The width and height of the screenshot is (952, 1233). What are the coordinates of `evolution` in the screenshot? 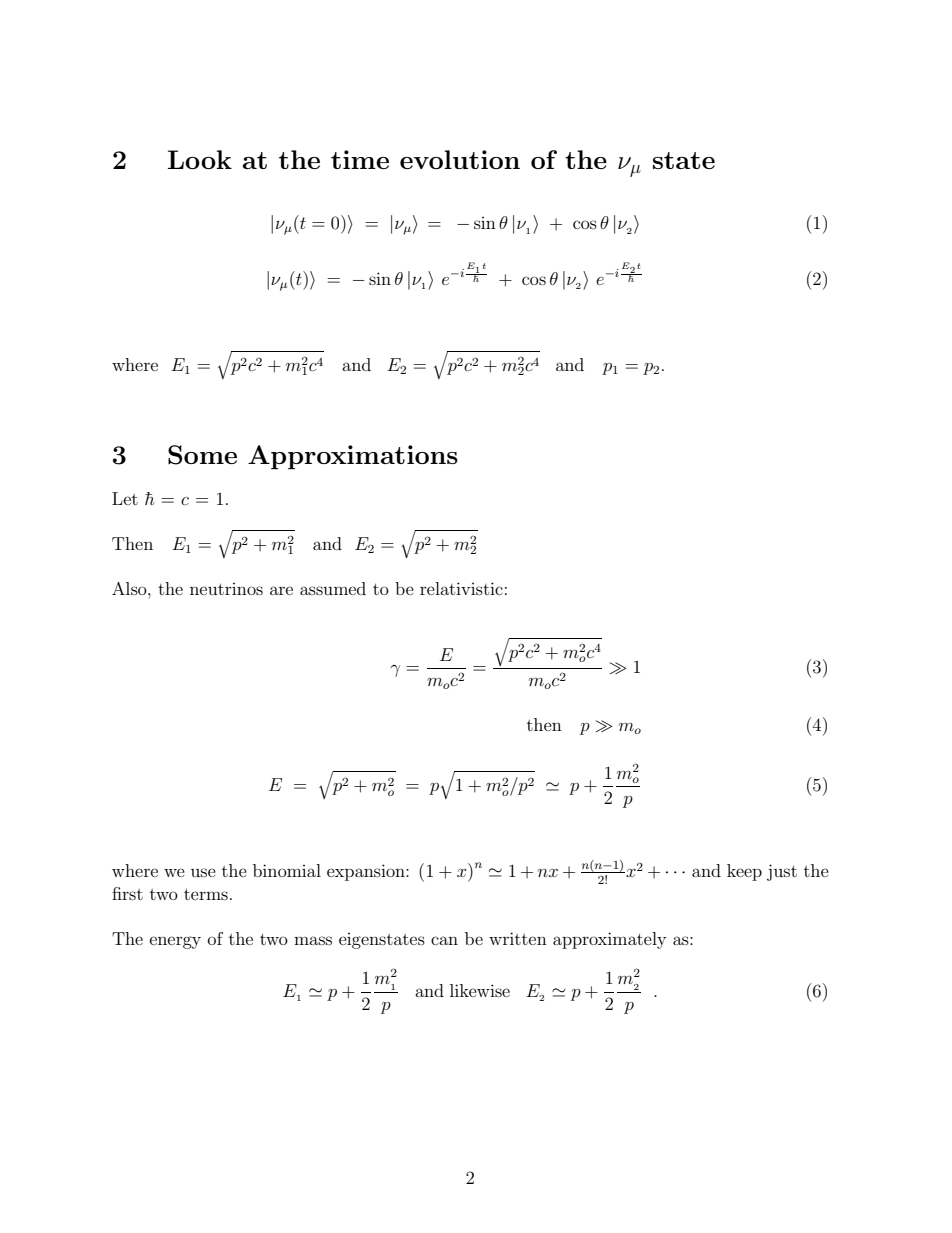 It's located at (460, 159).
